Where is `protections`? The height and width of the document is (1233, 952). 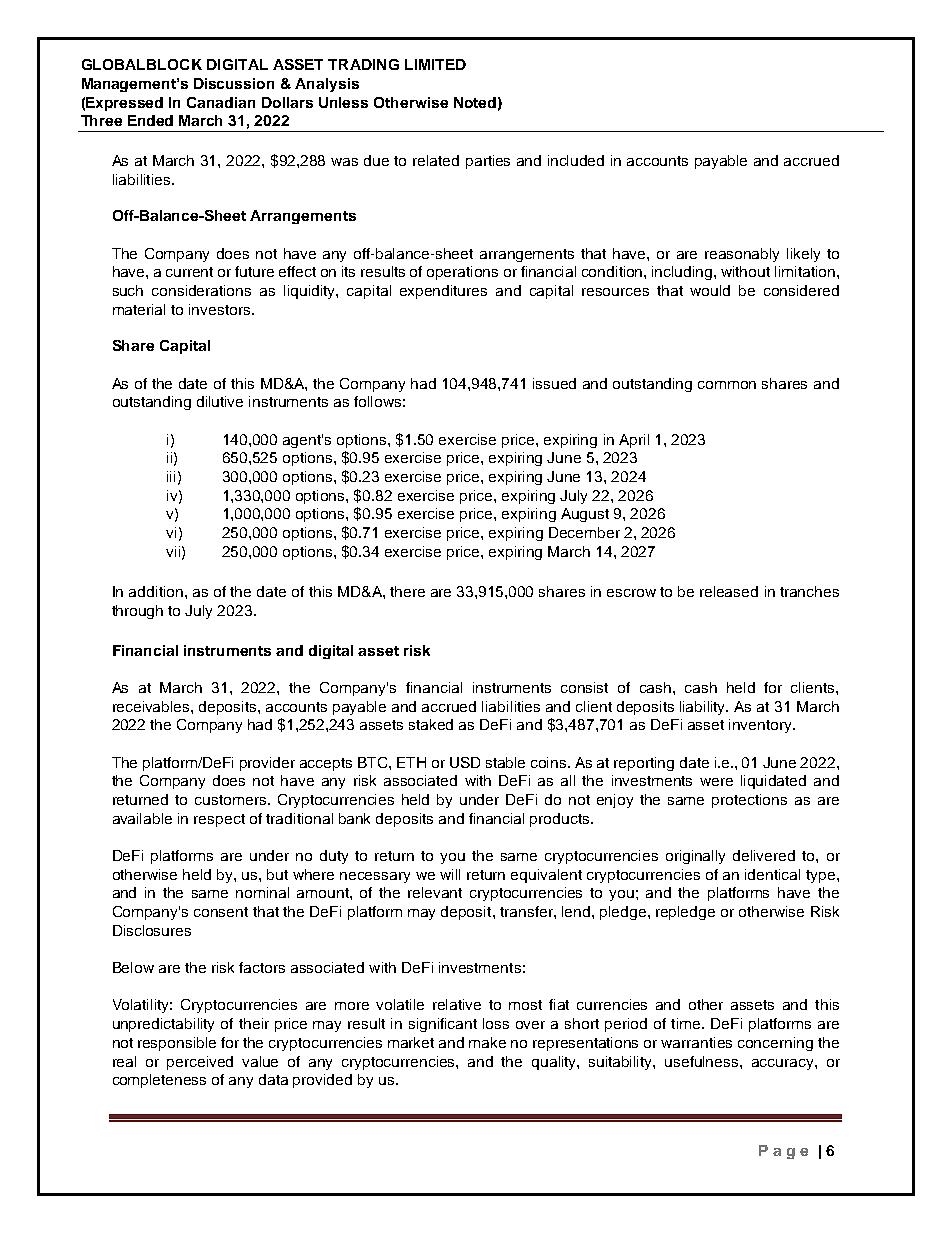
protections is located at coordinates (749, 801).
